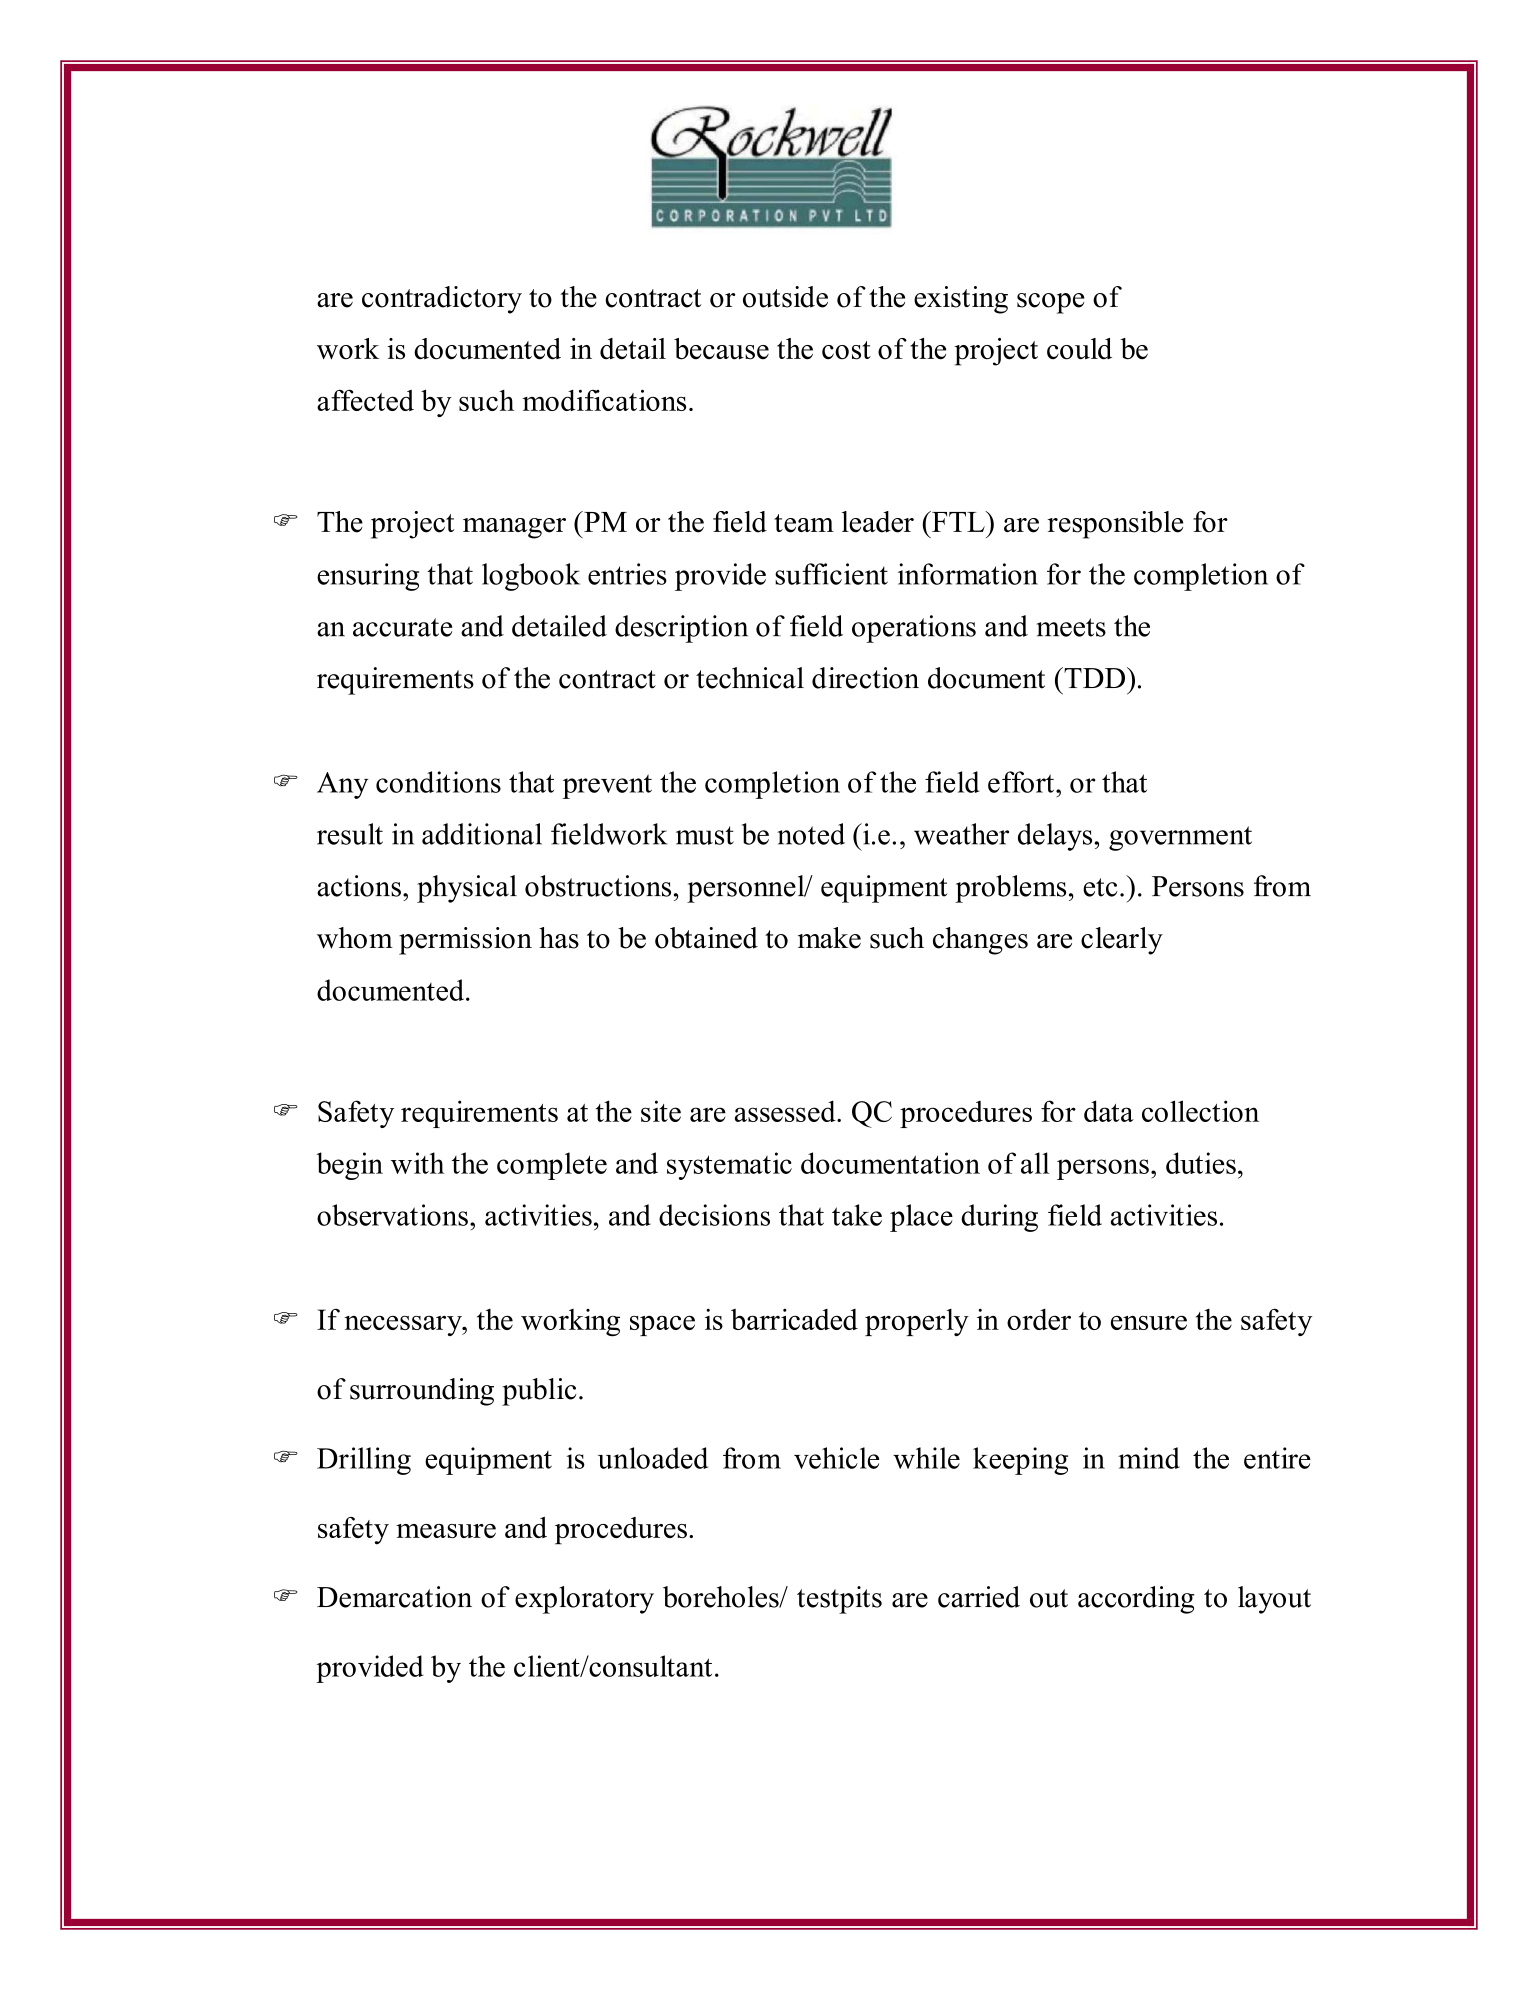  What do you see at coordinates (829, 938) in the screenshot?
I see `make` at bounding box center [829, 938].
